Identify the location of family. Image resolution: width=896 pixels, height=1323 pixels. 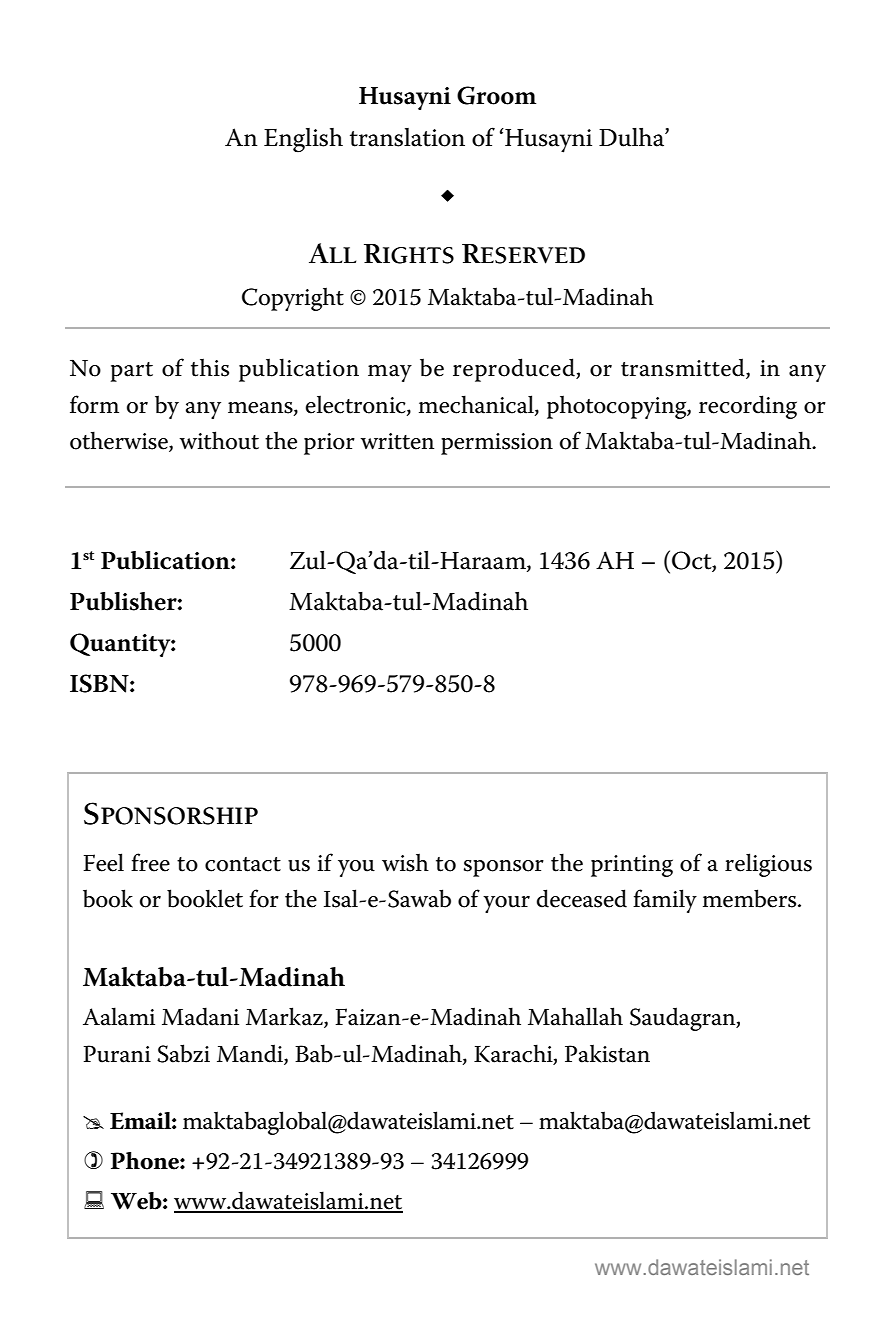
(665, 901).
